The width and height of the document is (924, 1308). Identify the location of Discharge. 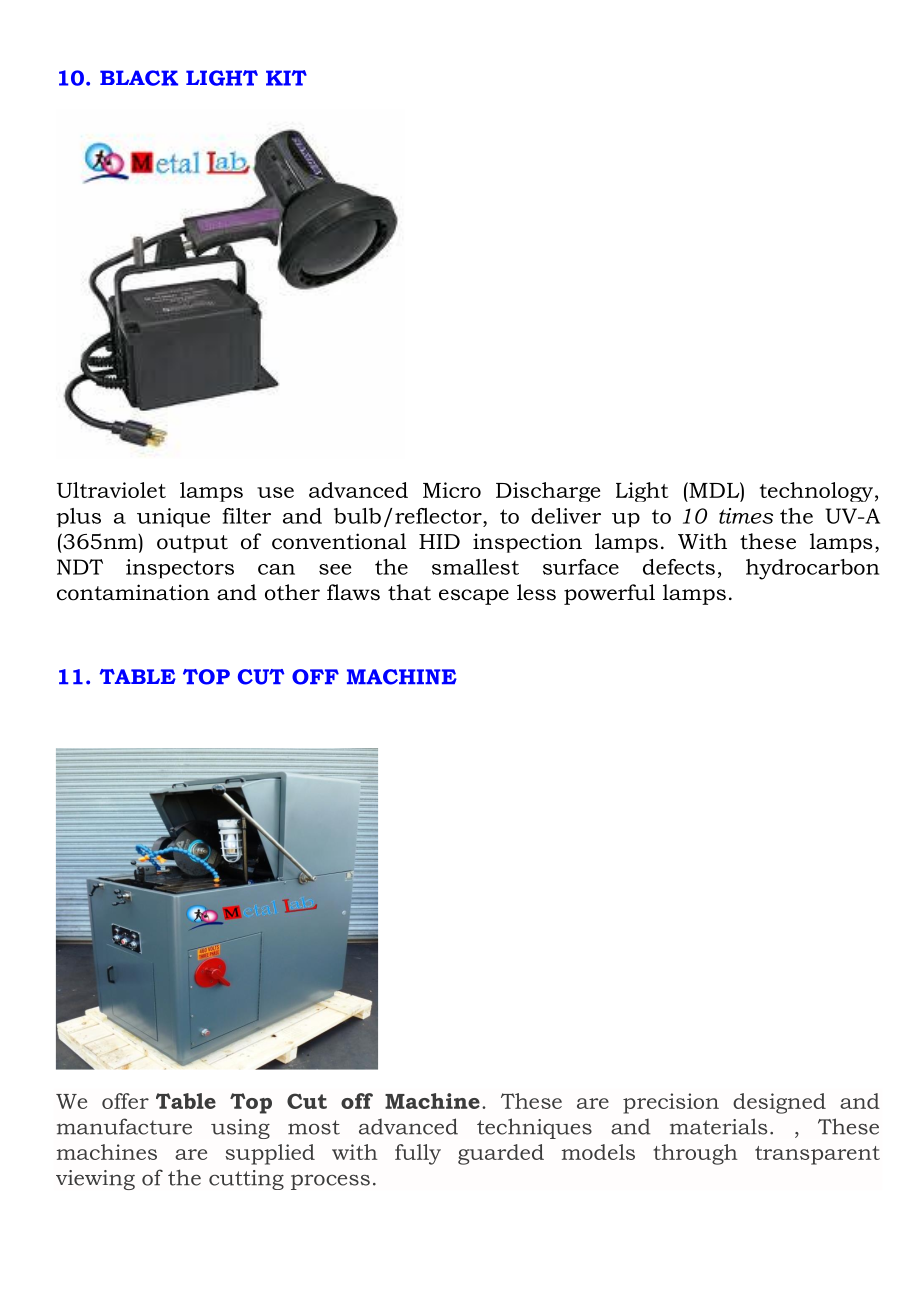
(548, 492).
